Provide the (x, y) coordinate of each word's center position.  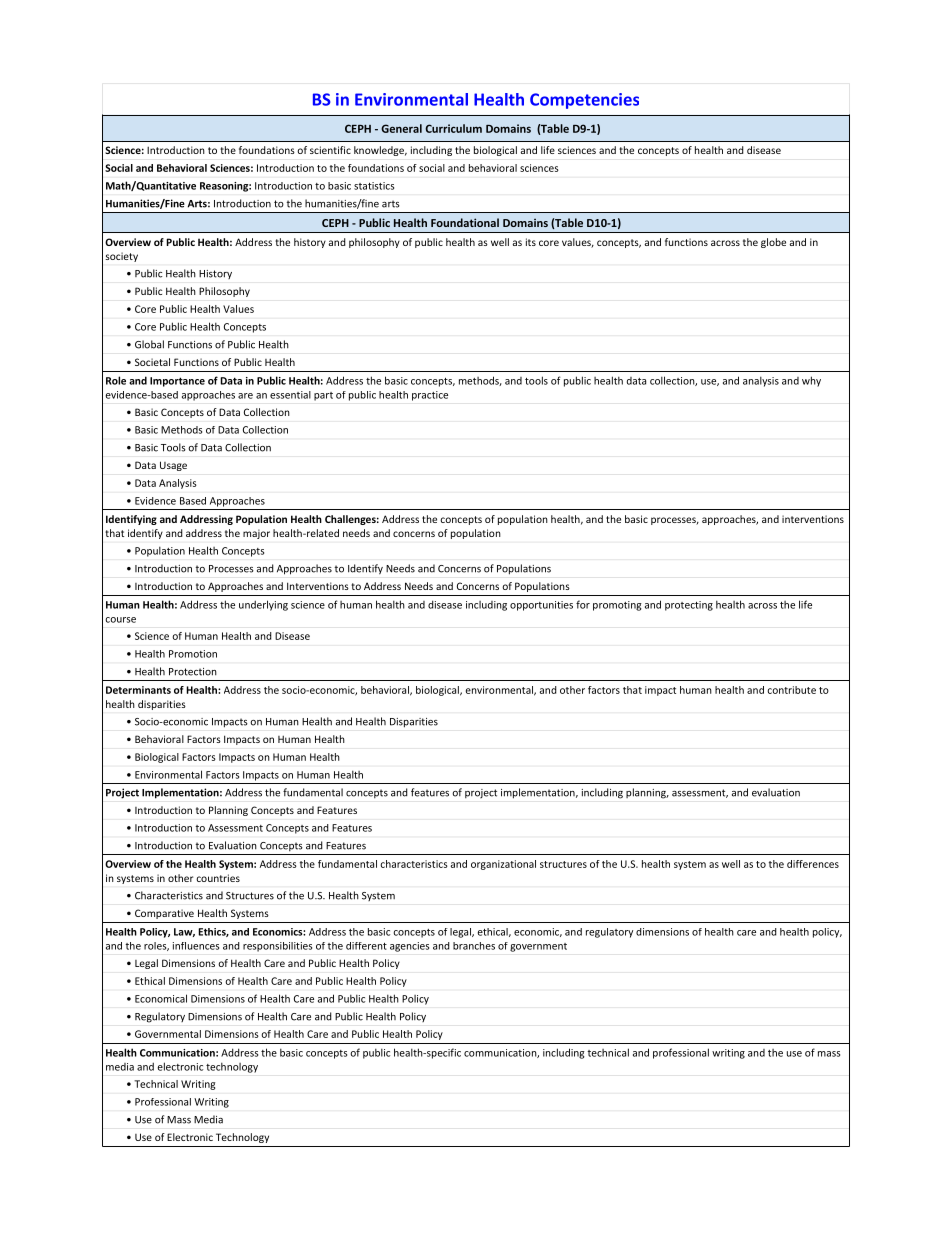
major (256, 534)
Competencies (584, 101)
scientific (330, 150)
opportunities (541, 606)
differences (813, 864)
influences (196, 946)
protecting (689, 606)
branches (474, 946)
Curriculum (453, 128)
